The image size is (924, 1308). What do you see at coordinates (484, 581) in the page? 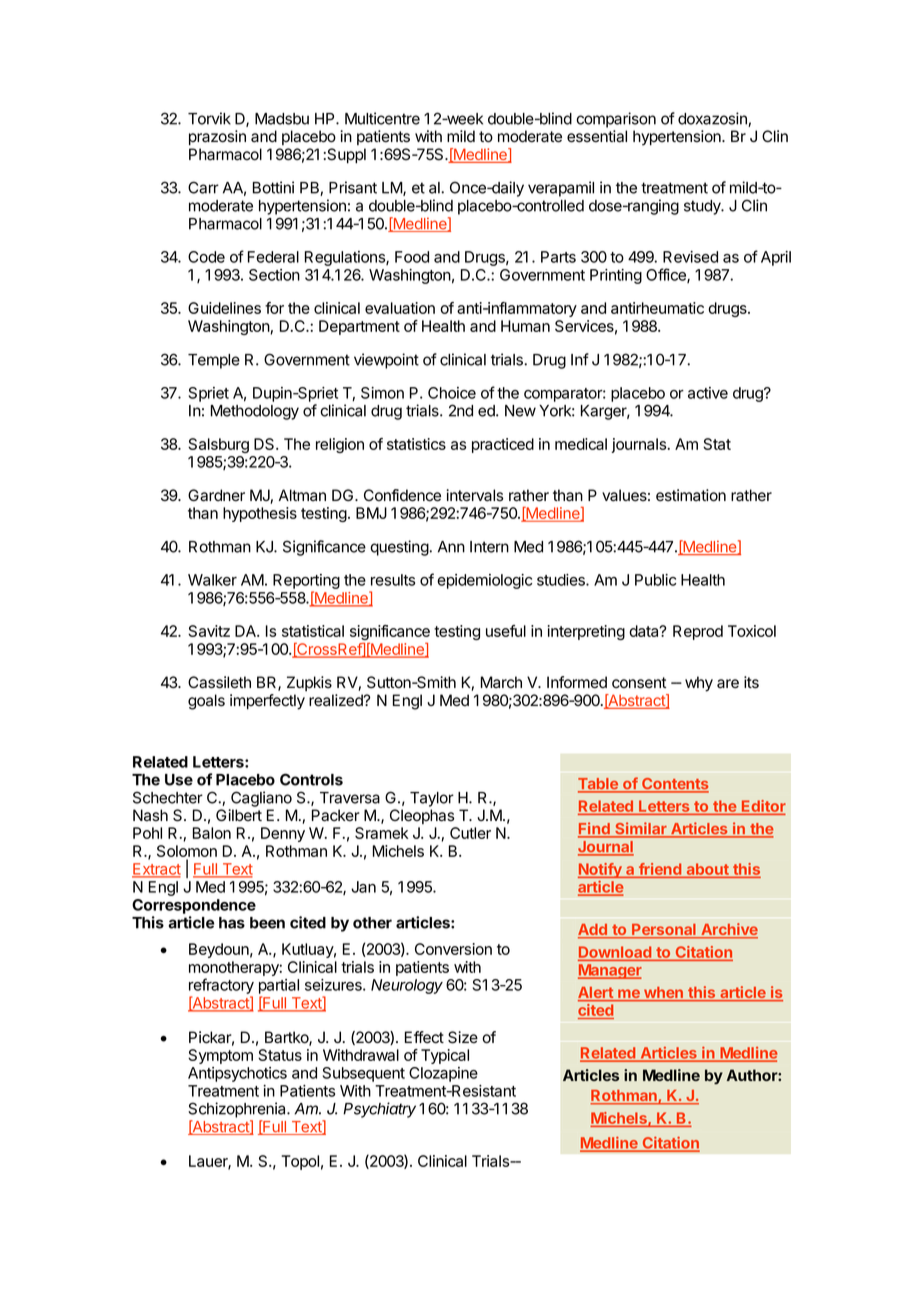
I see `epidemiologic` at bounding box center [484, 581].
